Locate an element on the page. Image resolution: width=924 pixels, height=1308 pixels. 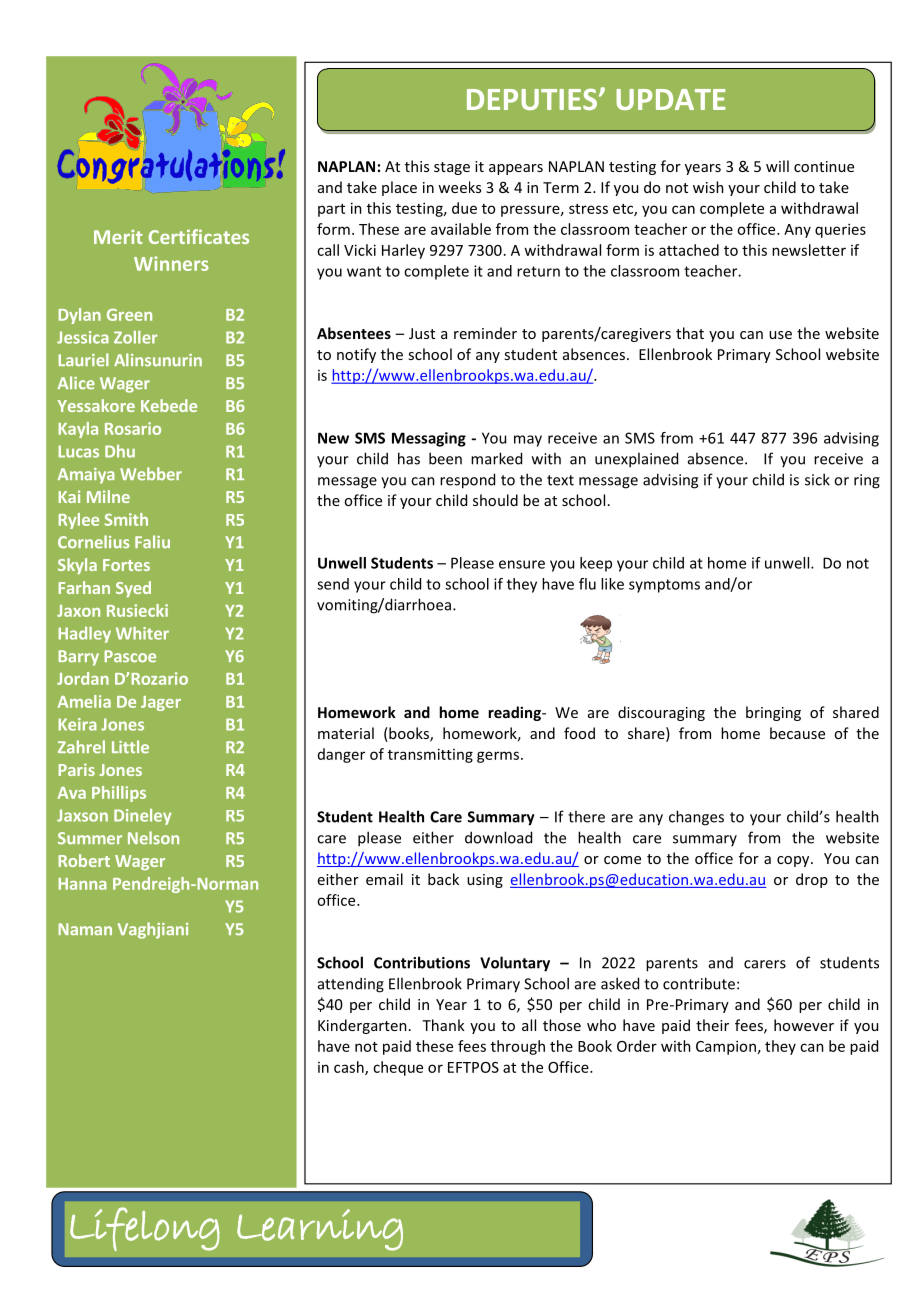
Certificates is located at coordinates (199, 236).
